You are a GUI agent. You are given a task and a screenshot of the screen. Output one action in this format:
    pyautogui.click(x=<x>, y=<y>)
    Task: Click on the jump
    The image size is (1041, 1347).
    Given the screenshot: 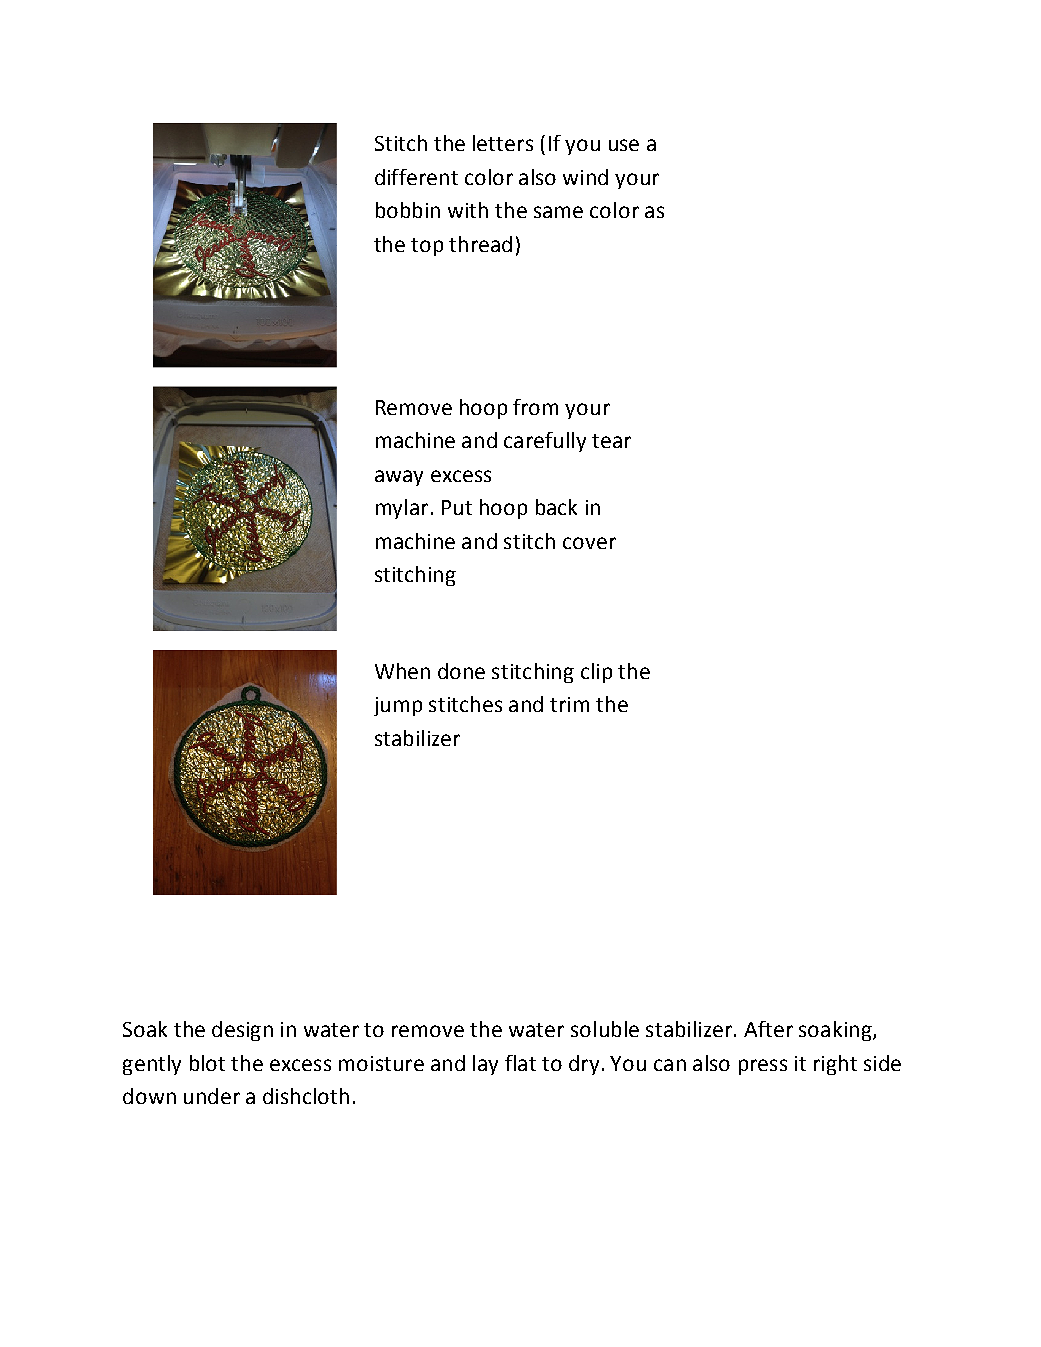 What is the action you would take?
    pyautogui.click(x=398, y=706)
